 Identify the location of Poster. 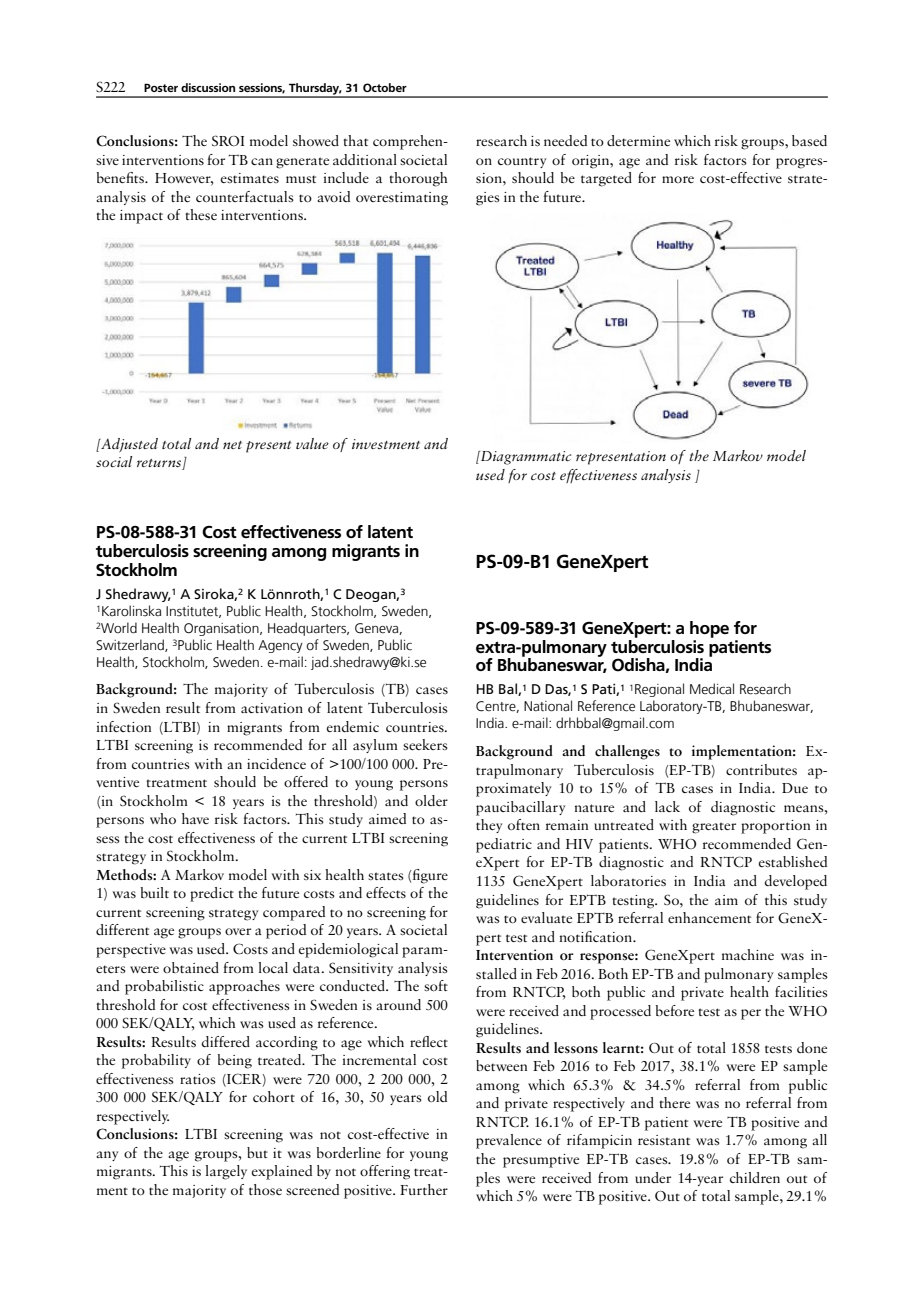
(161, 87).
